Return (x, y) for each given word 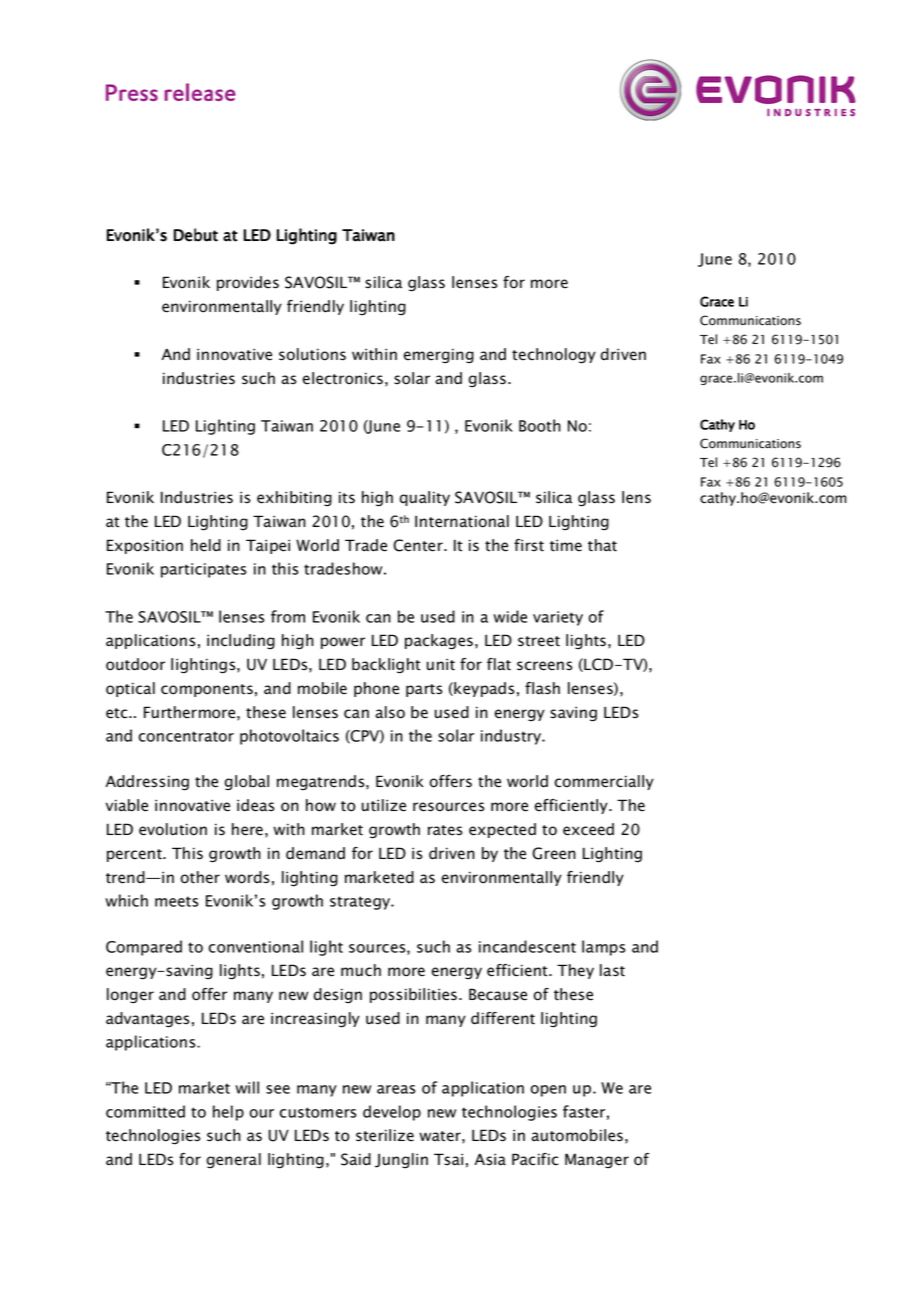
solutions (312, 354)
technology (554, 356)
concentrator (186, 736)
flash (542, 688)
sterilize (385, 1135)
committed (145, 1111)
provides (248, 283)
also (390, 712)
